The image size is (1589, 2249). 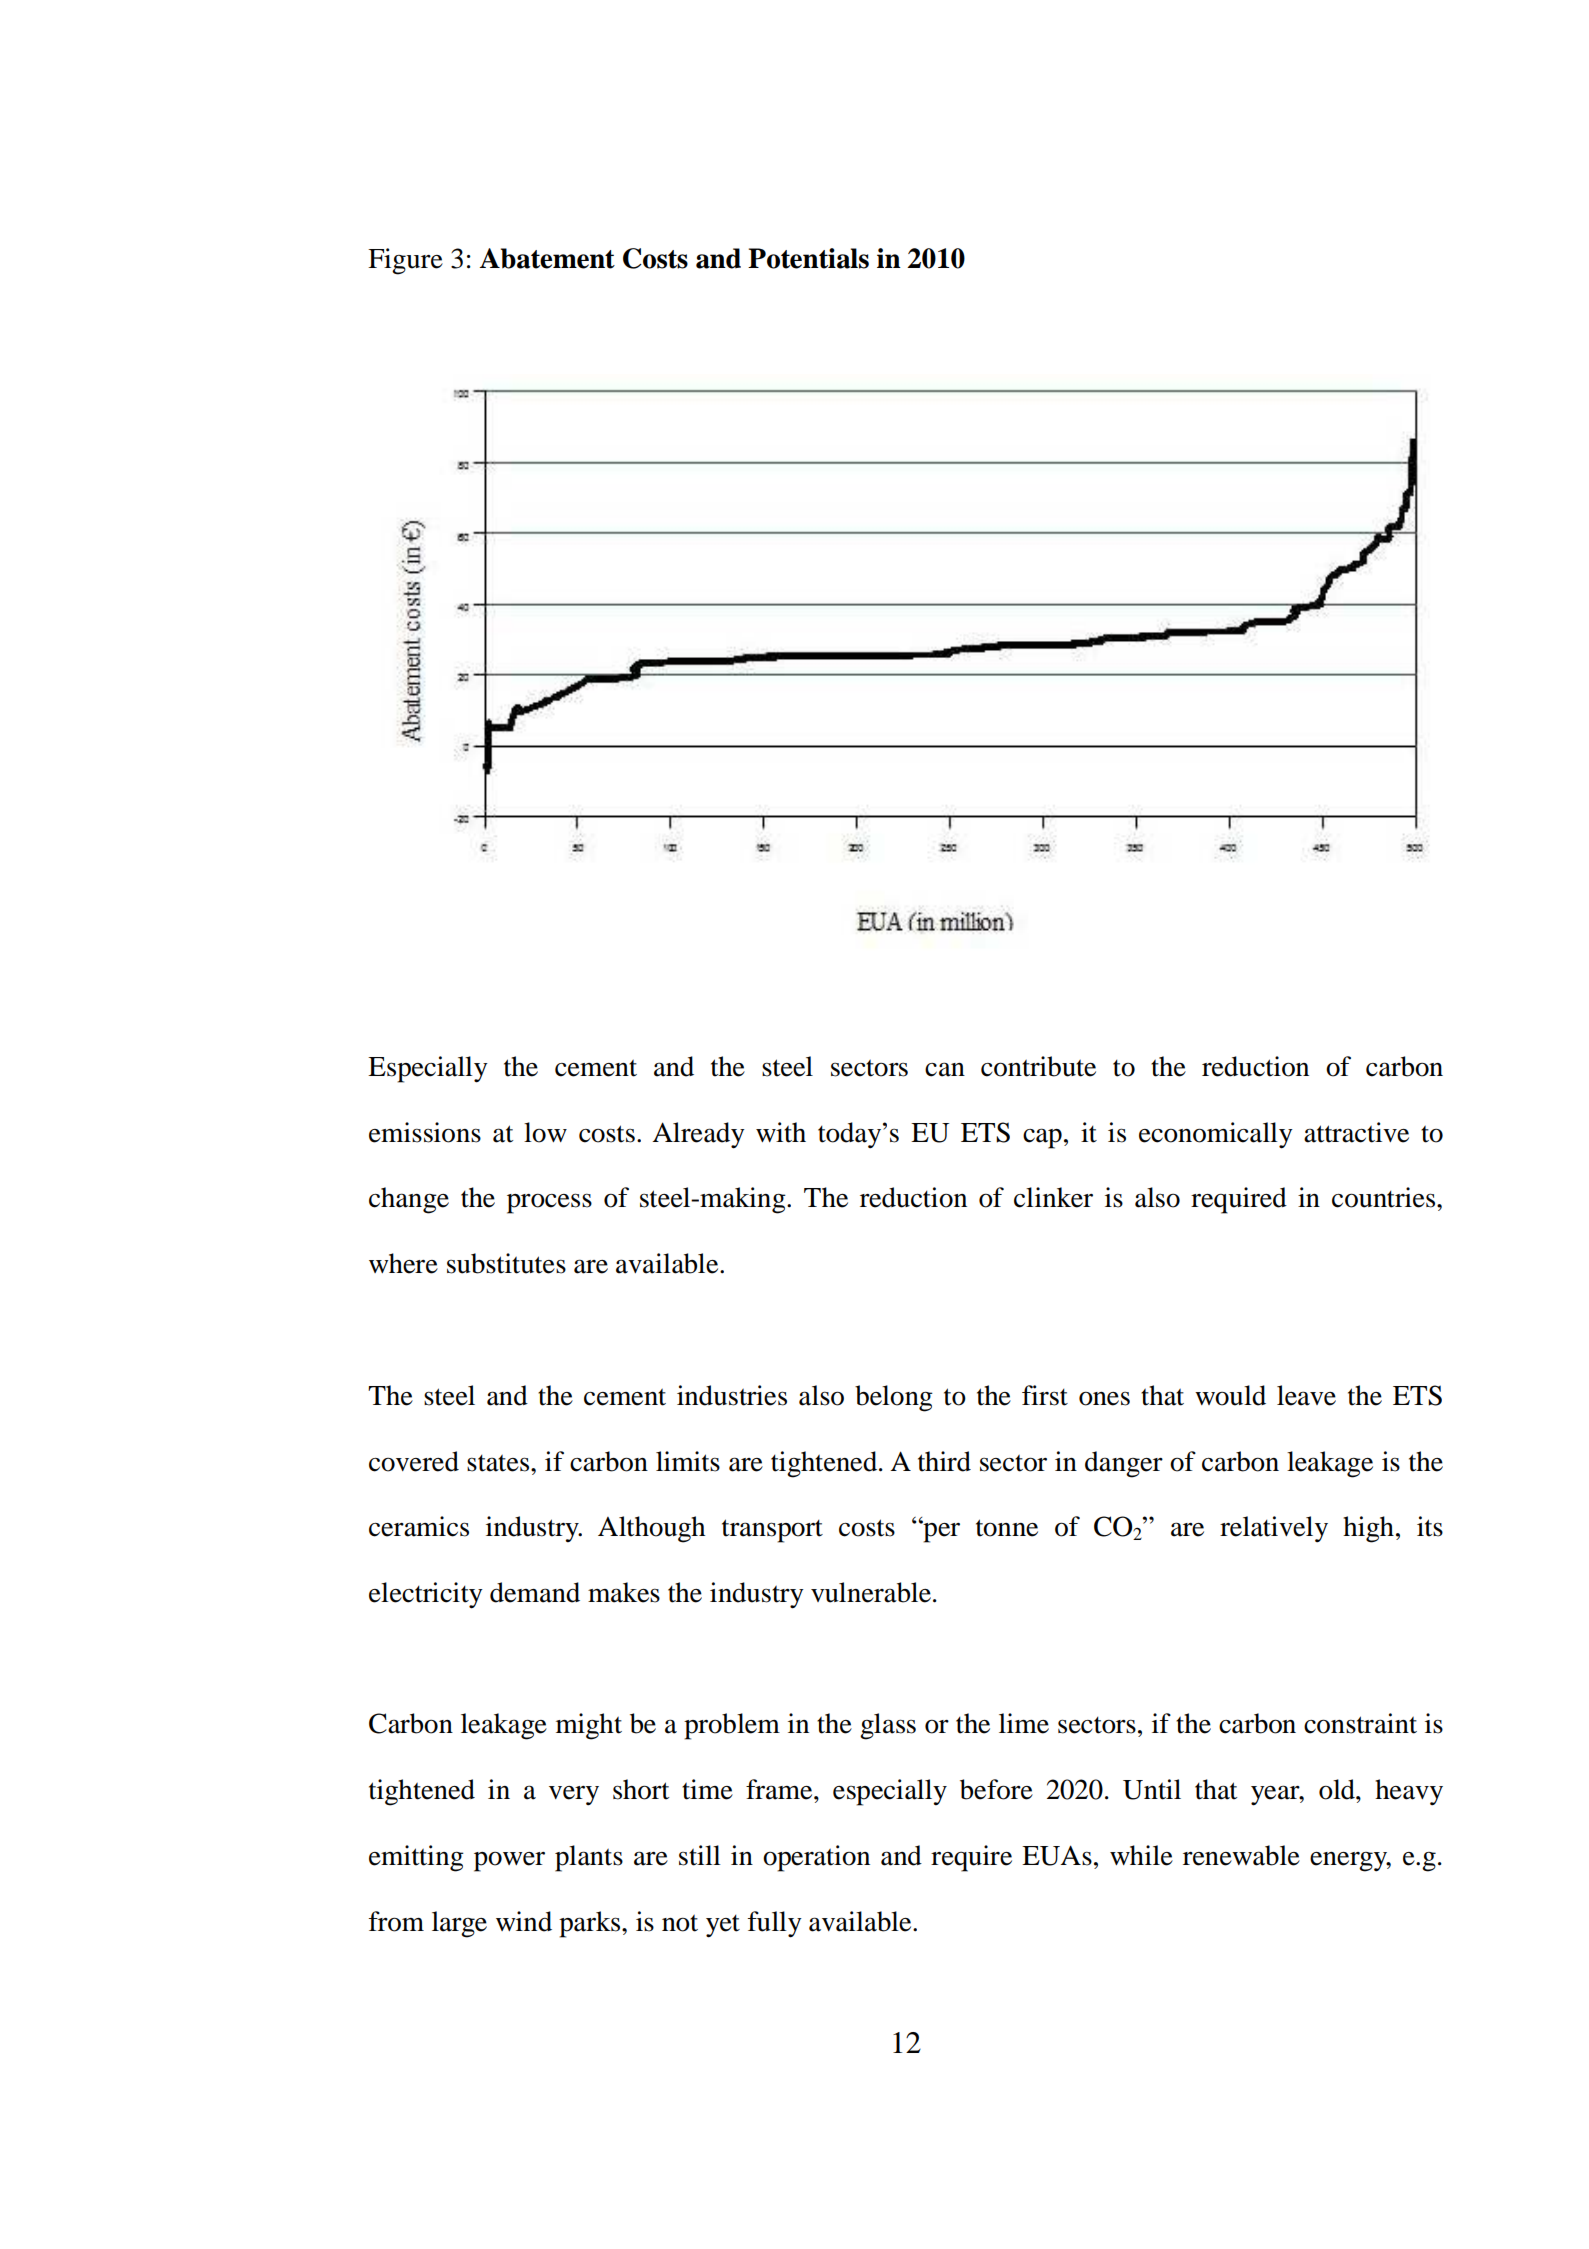 What do you see at coordinates (506, 1263) in the image?
I see `substitutes` at bounding box center [506, 1263].
